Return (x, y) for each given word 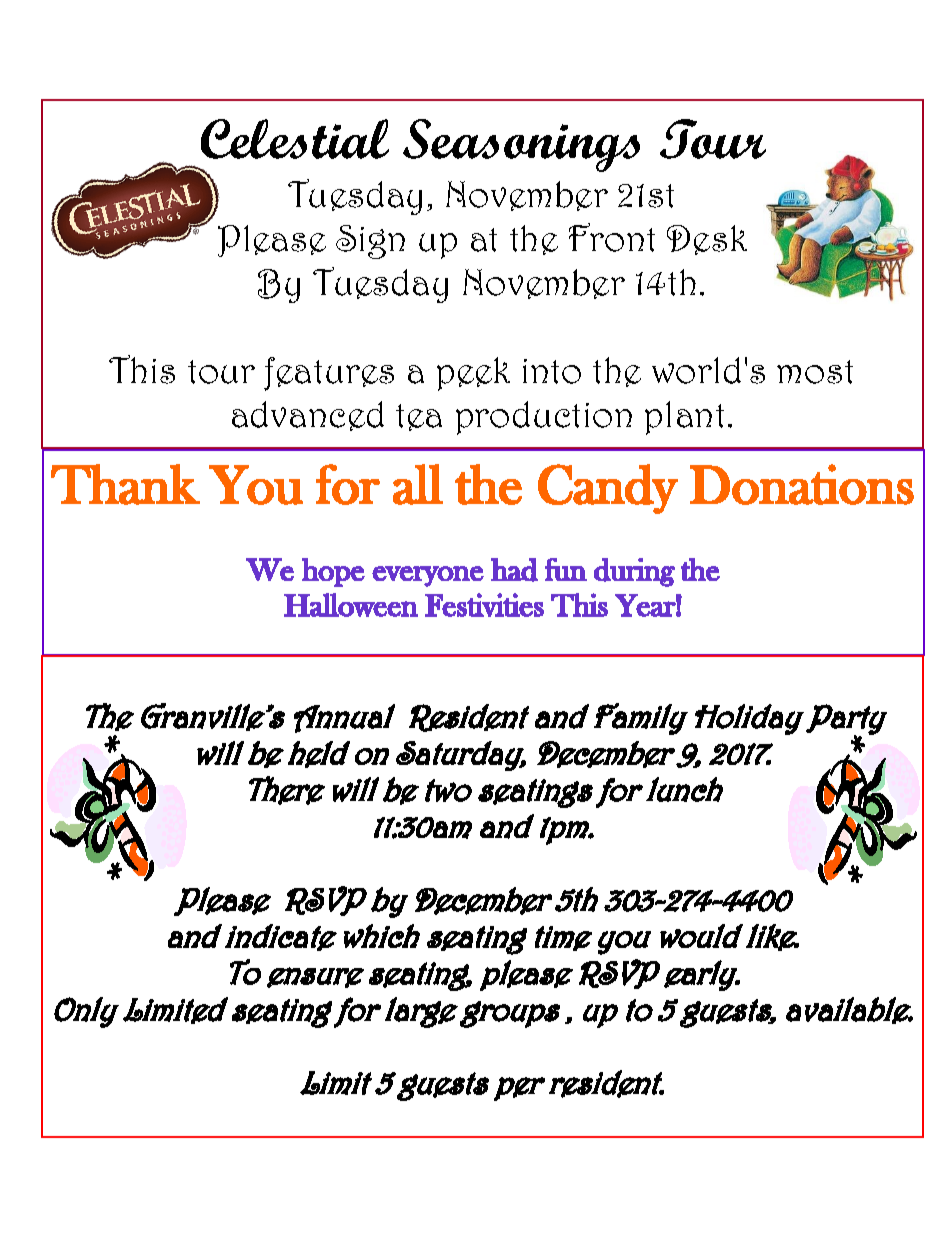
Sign (370, 242)
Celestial (295, 139)
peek (473, 374)
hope (333, 572)
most (815, 372)
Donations (802, 484)
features (329, 374)
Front (612, 237)
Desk (707, 240)
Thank (125, 484)
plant (684, 418)
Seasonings (521, 145)
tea (419, 417)
